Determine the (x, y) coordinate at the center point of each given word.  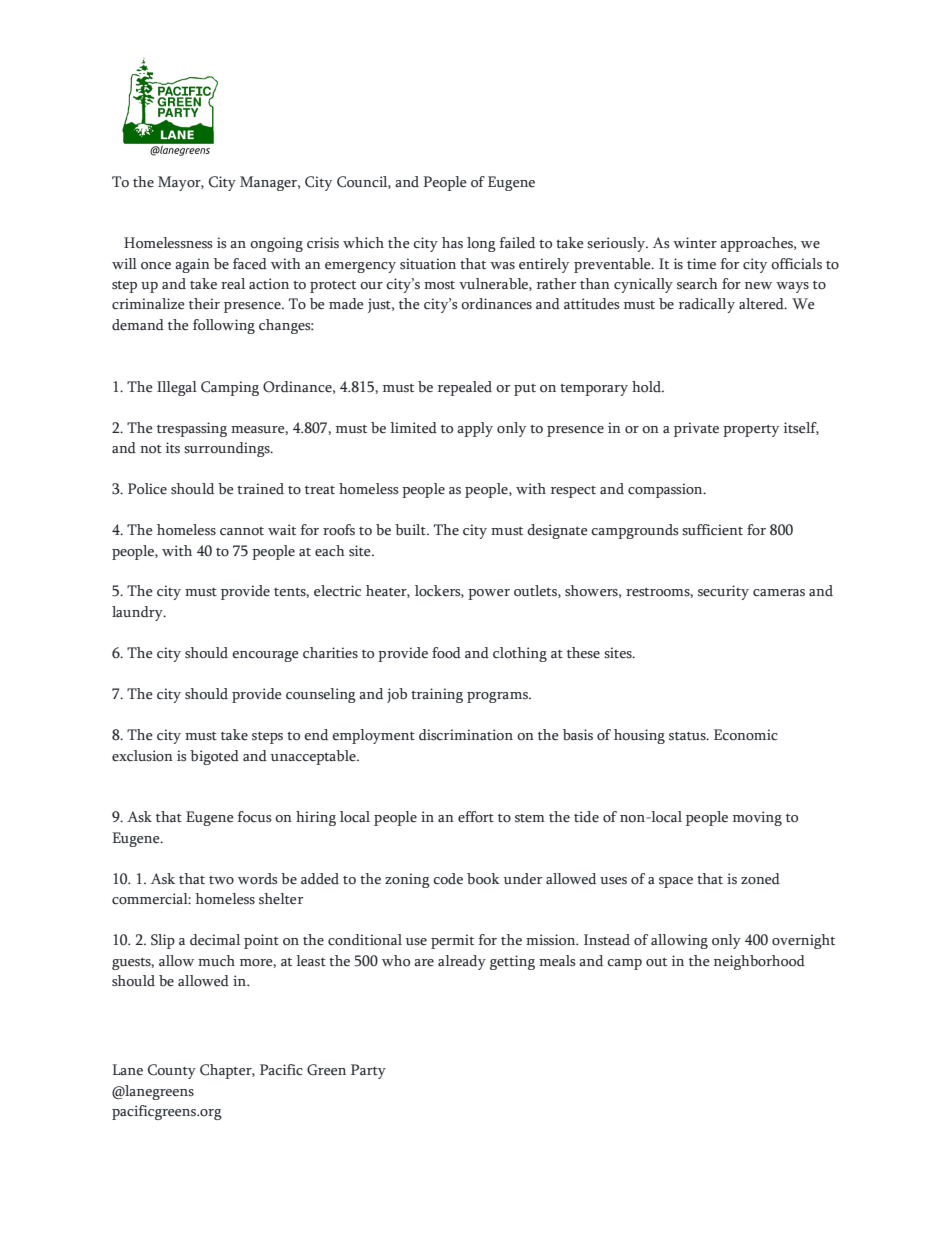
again (192, 265)
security (723, 592)
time (701, 263)
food (446, 653)
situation (428, 264)
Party (368, 1071)
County (172, 1071)
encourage (265, 656)
